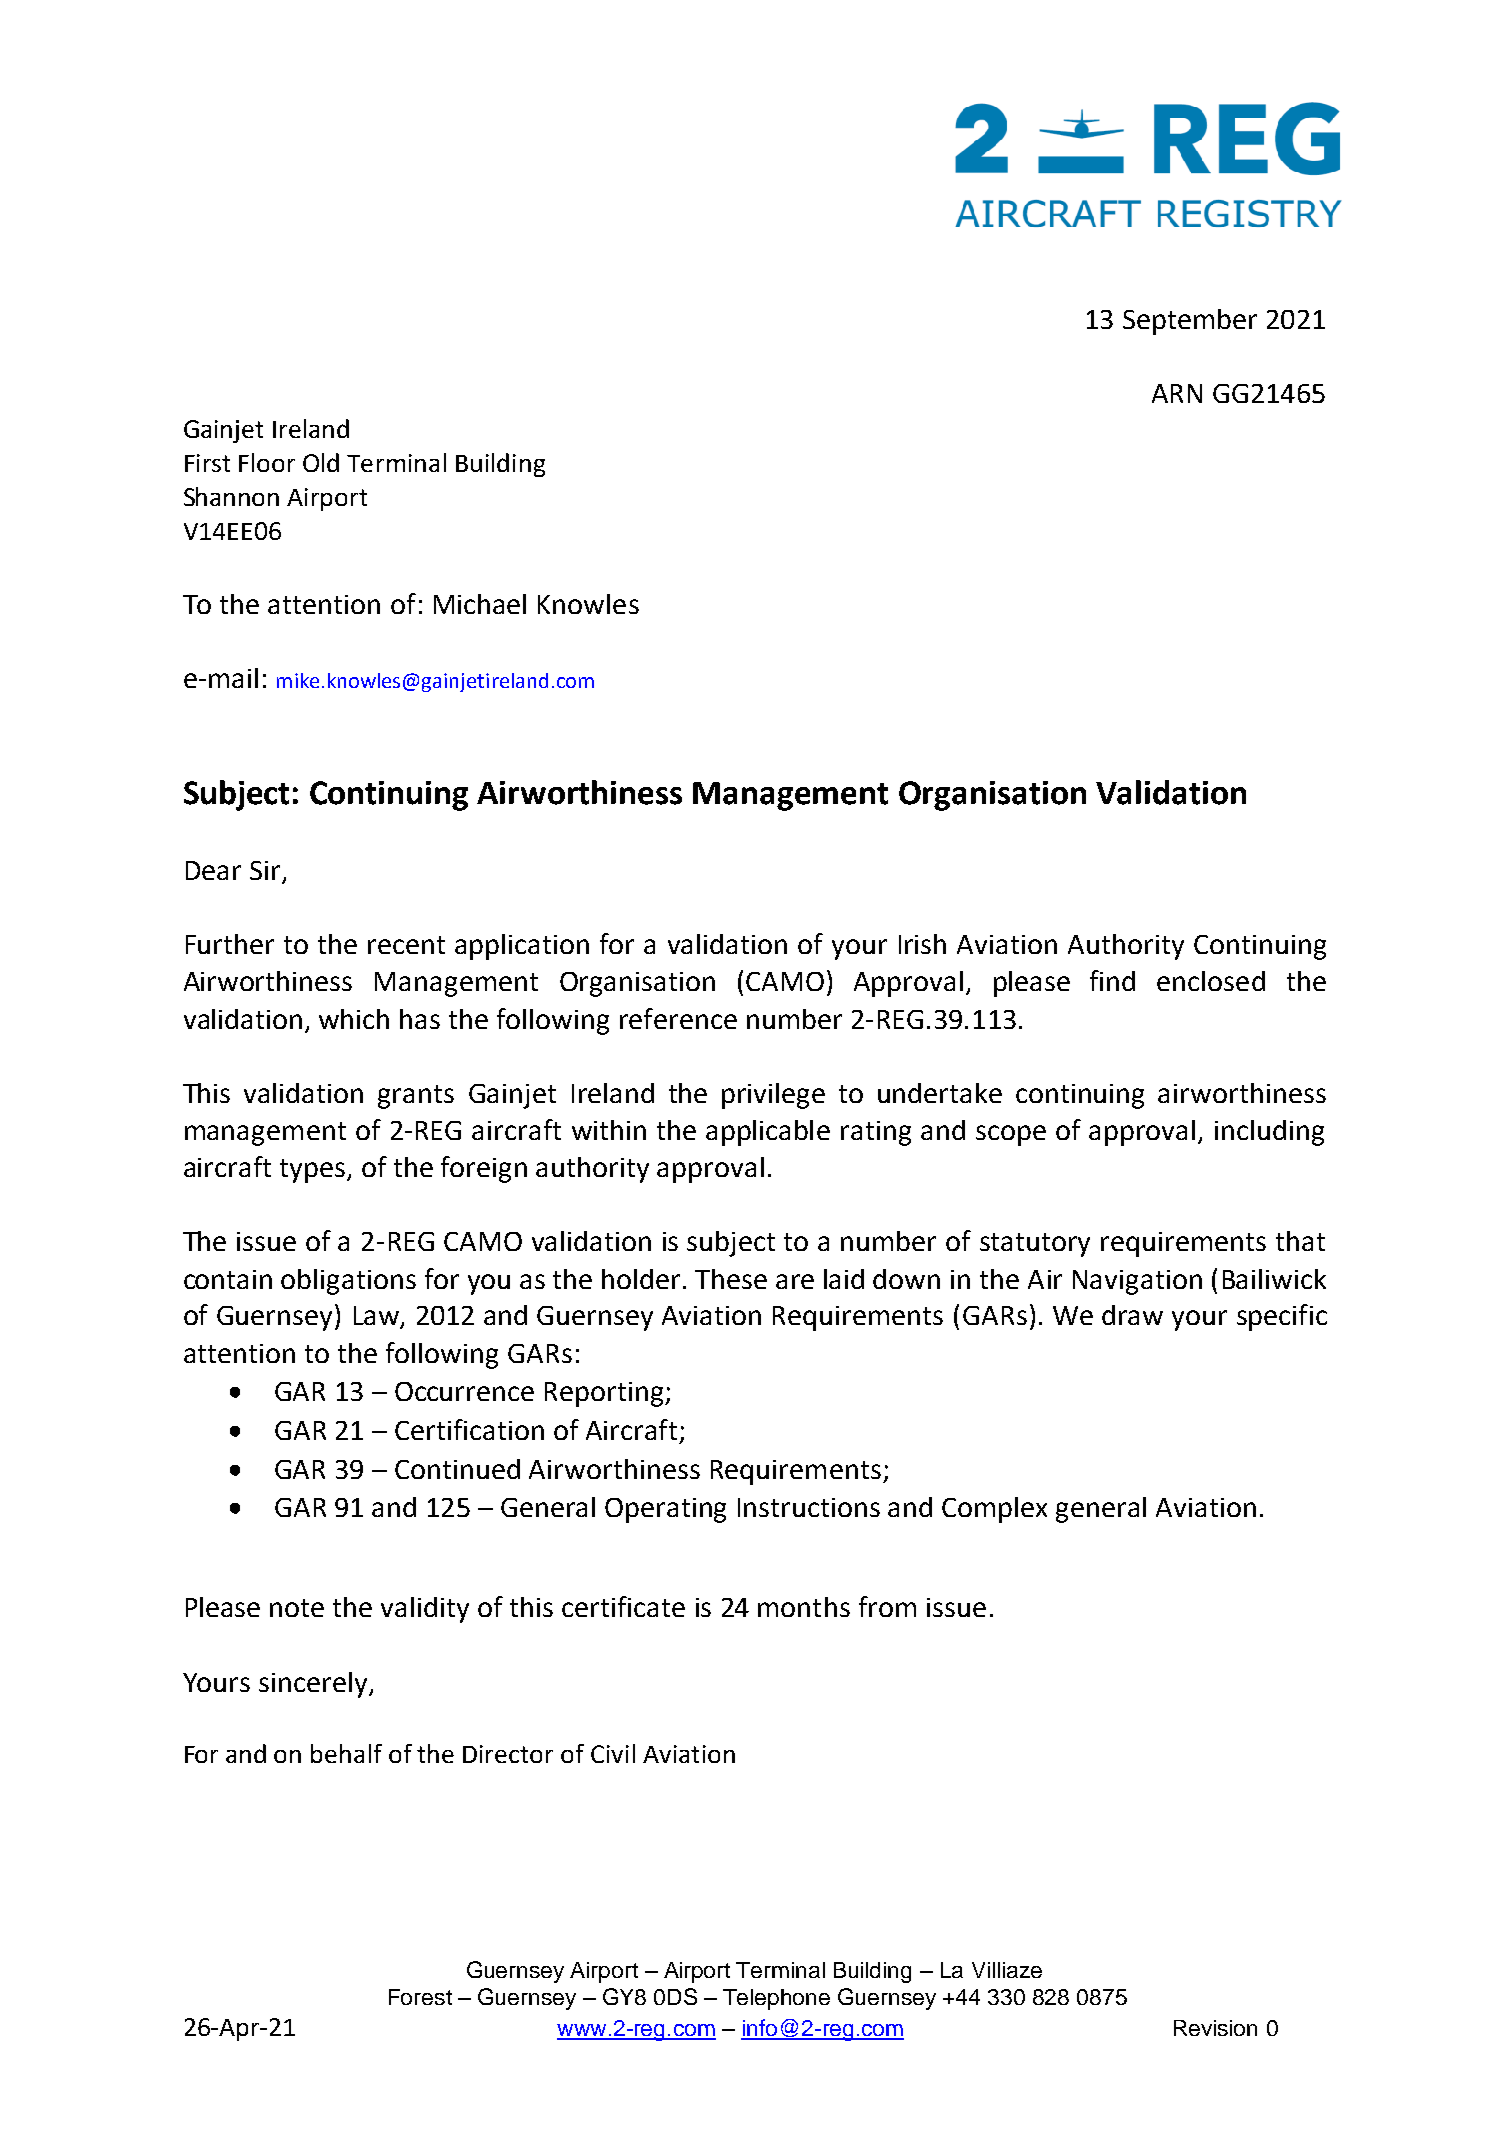  What do you see at coordinates (267, 462) in the screenshot?
I see `Floor` at bounding box center [267, 462].
